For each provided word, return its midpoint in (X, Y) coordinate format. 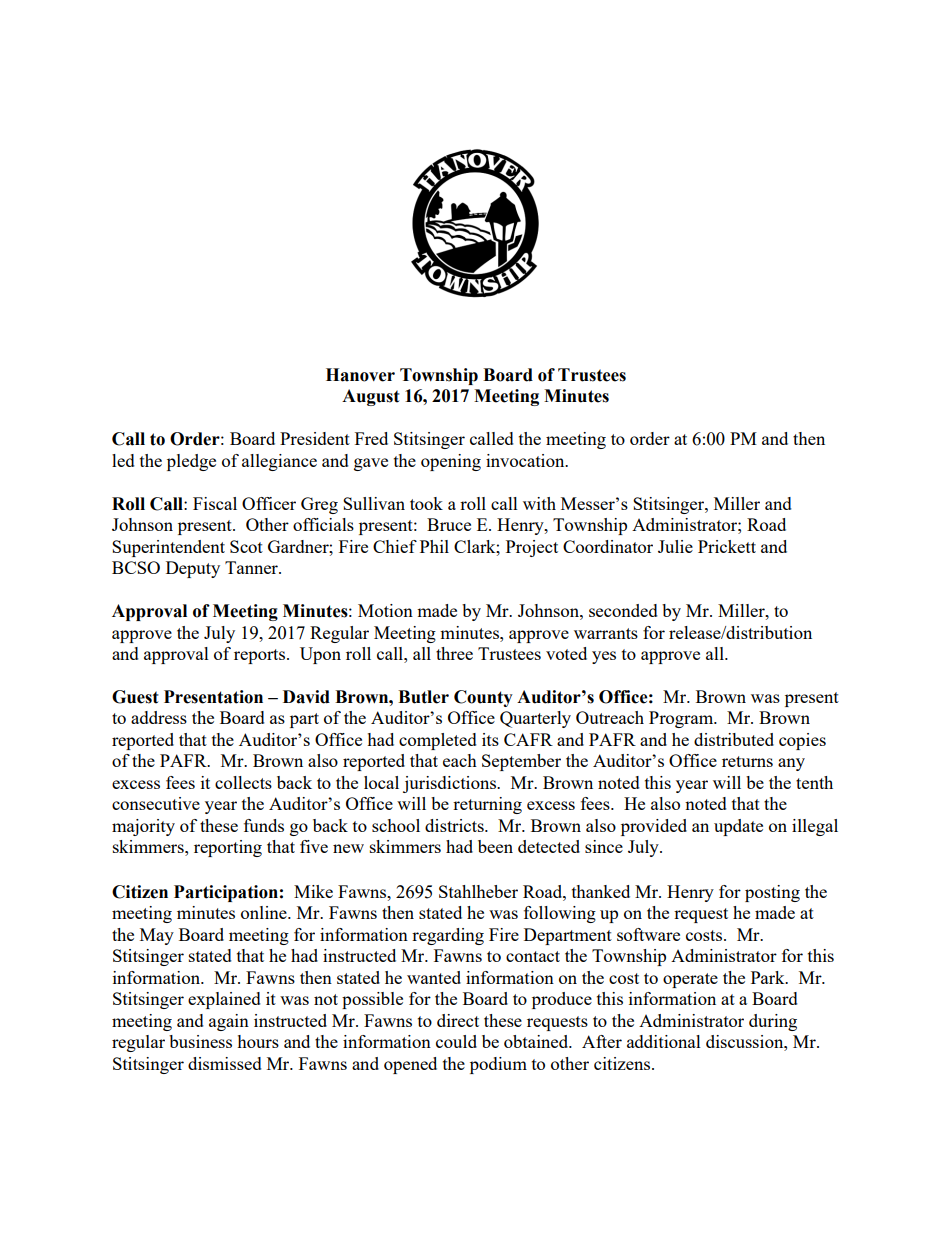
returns (747, 761)
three (454, 653)
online (265, 912)
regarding (448, 936)
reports (261, 656)
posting (772, 893)
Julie (675, 546)
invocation (526, 460)
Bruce (449, 524)
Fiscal (215, 503)
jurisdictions (450, 784)
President (315, 438)
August (371, 397)
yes (604, 657)
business (200, 1041)
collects (243, 782)
